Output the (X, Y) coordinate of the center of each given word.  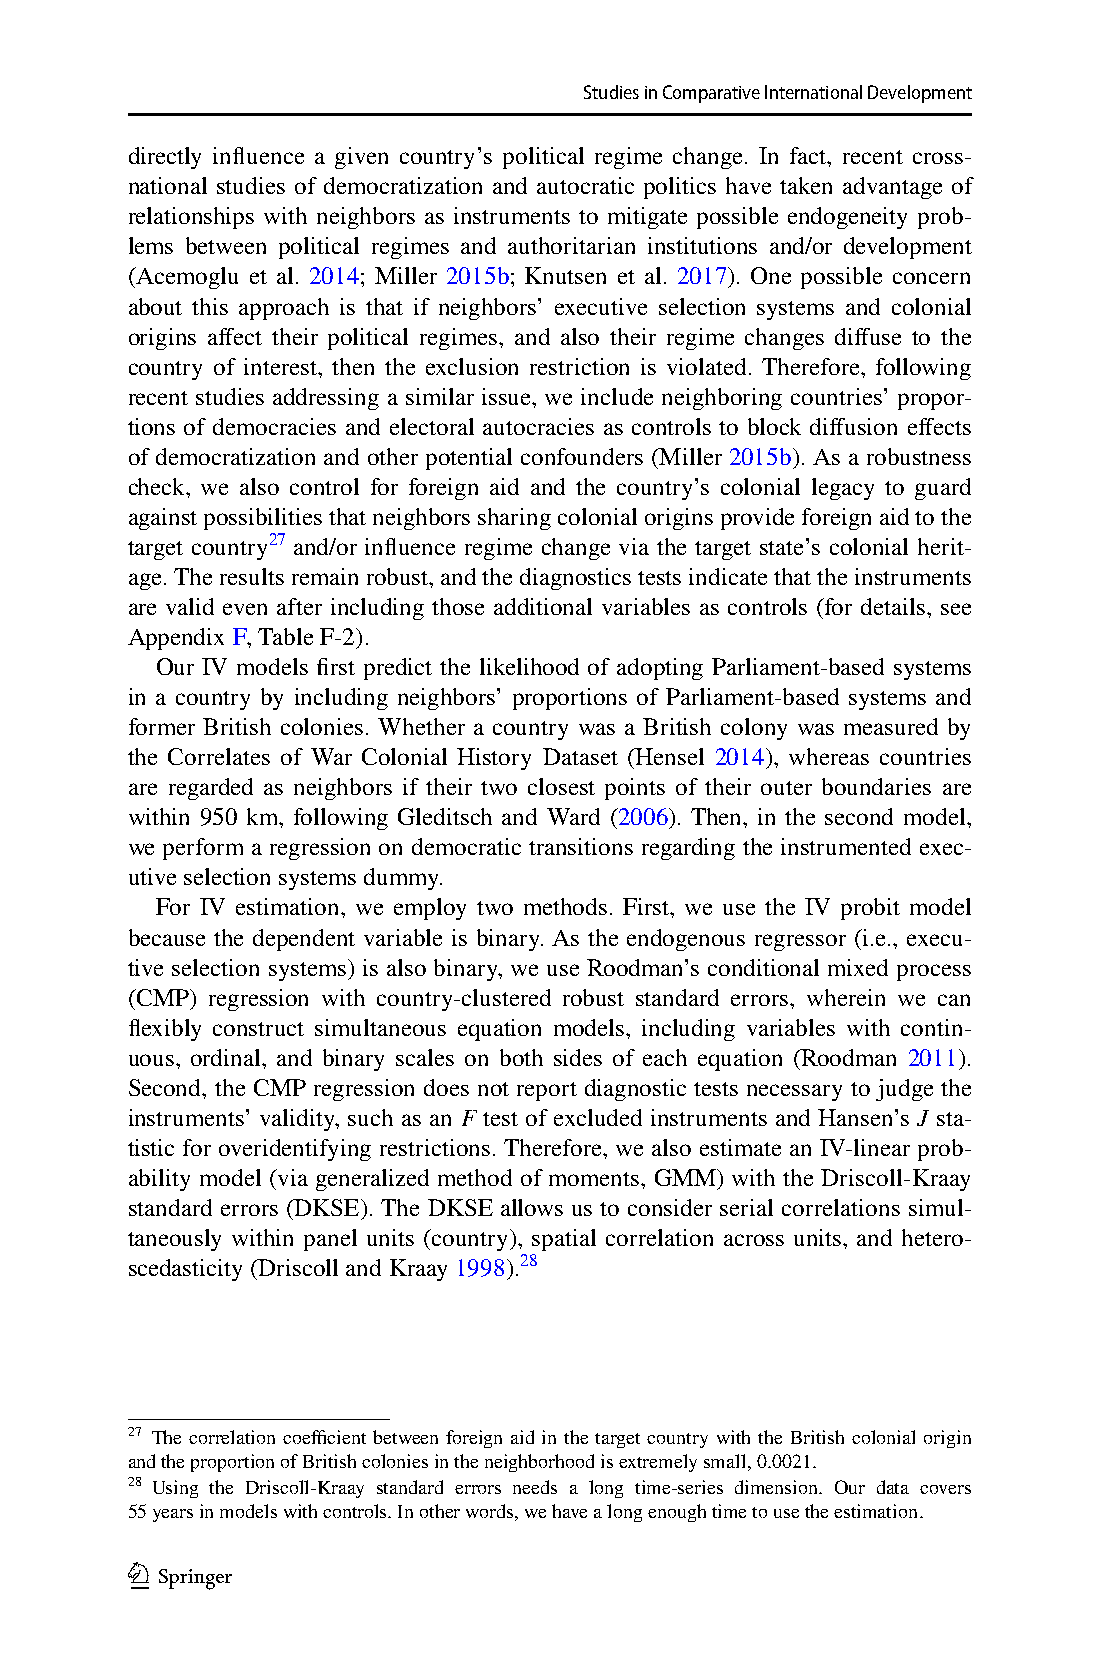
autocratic (585, 185)
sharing (514, 519)
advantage (892, 188)
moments (595, 1179)
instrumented (846, 846)
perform (203, 849)
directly (165, 158)
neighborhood (539, 1463)
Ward (573, 816)
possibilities (263, 519)
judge (904, 1090)
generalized (372, 1180)
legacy (843, 489)
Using (175, 1489)
